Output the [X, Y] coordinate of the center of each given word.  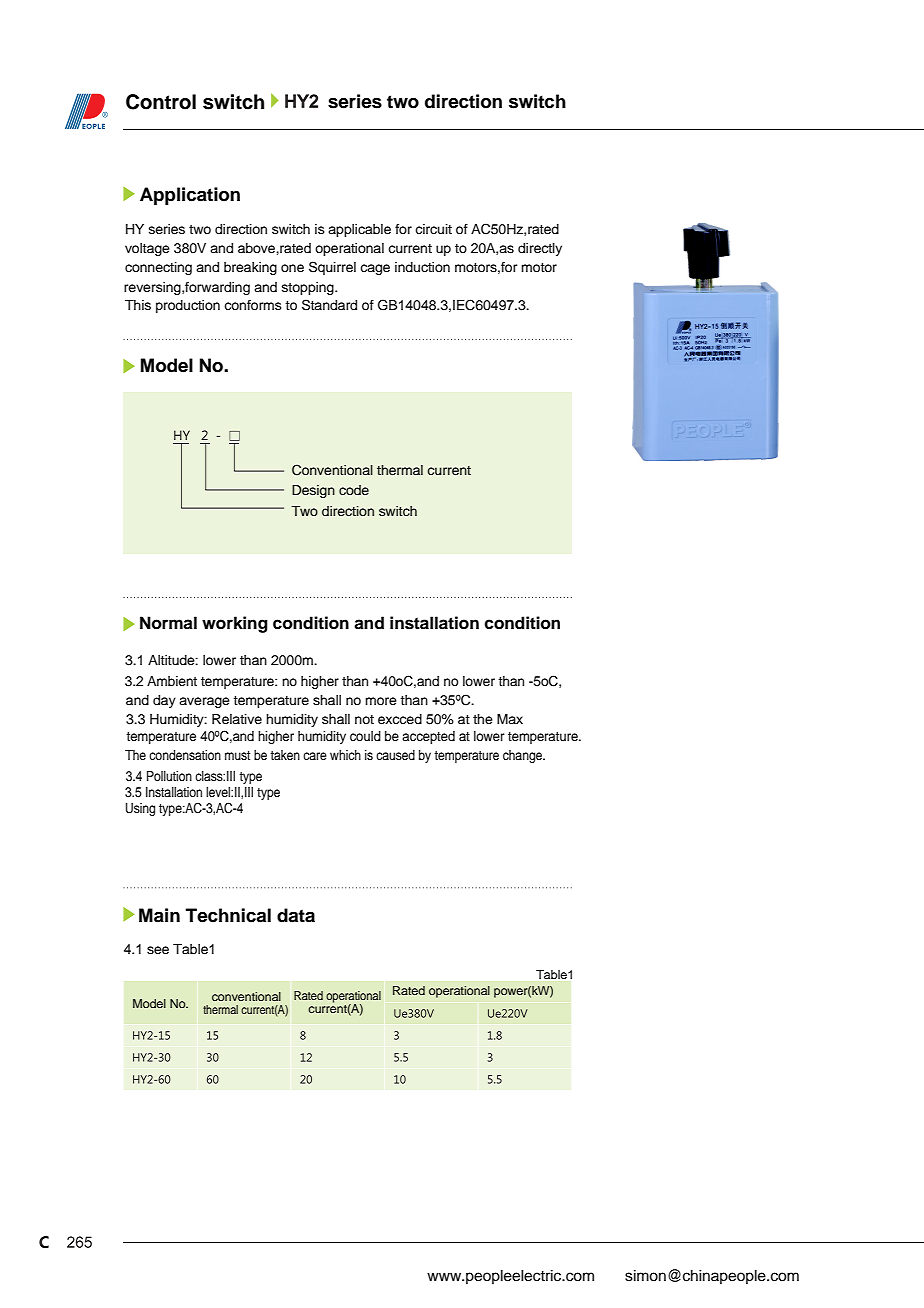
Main [159, 915]
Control [161, 102]
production [188, 306]
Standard [329, 305]
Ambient [172, 681]
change [523, 756]
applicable [359, 230]
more [381, 701]
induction [422, 267]
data [296, 915]
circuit [433, 229]
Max [510, 719]
